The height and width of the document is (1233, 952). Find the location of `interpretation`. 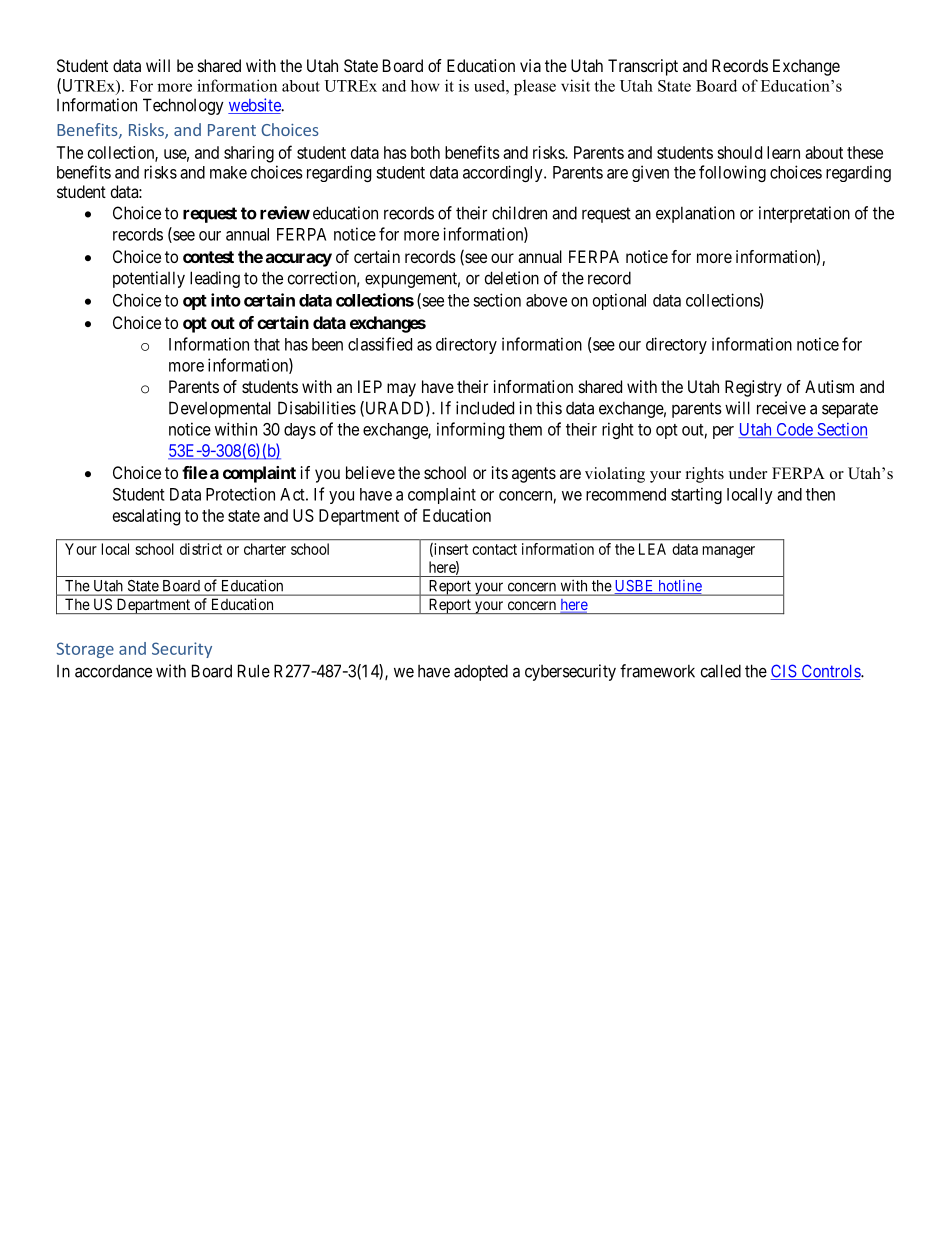

interpretation is located at coordinates (804, 214).
